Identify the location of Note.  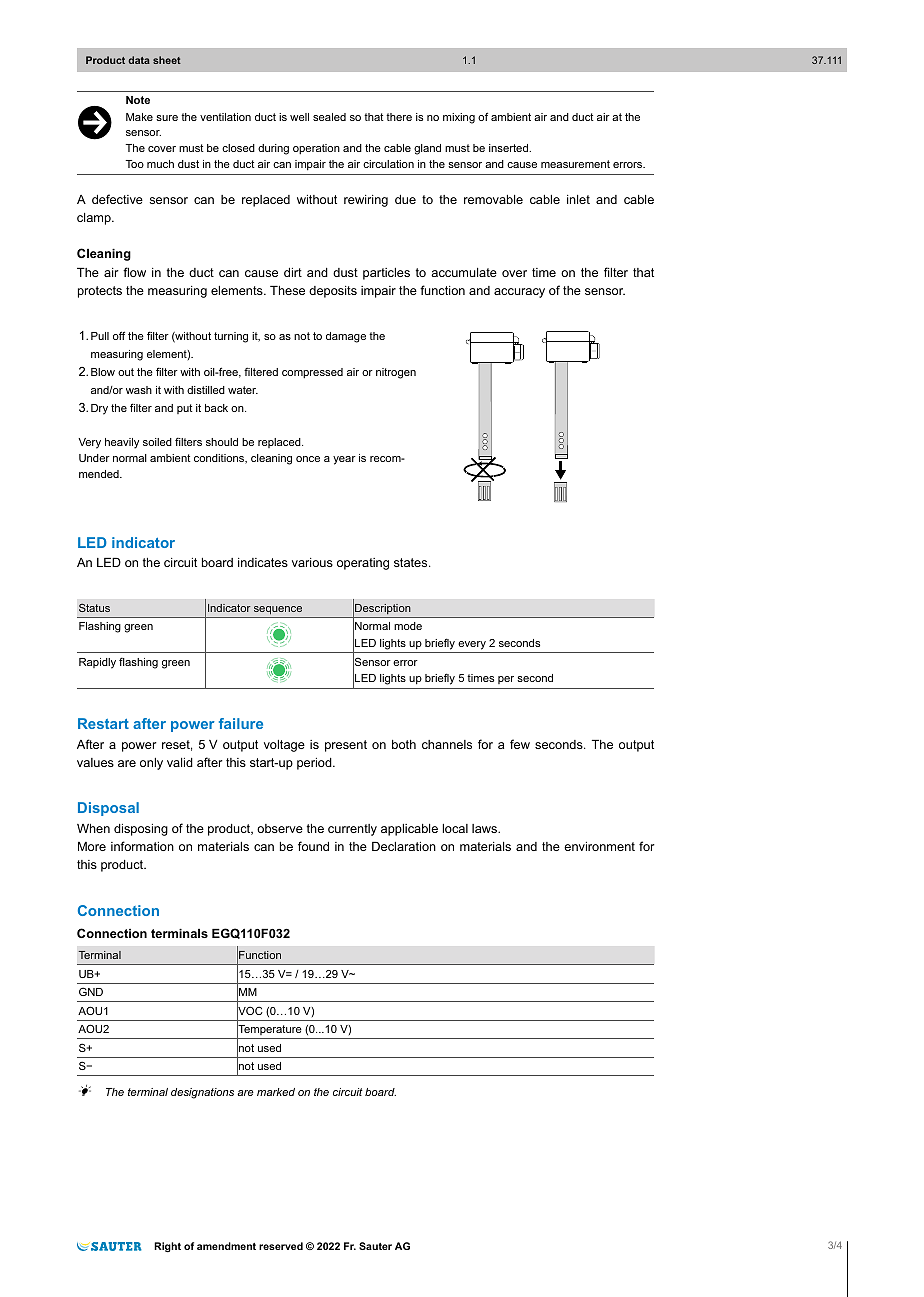
(138, 100).
